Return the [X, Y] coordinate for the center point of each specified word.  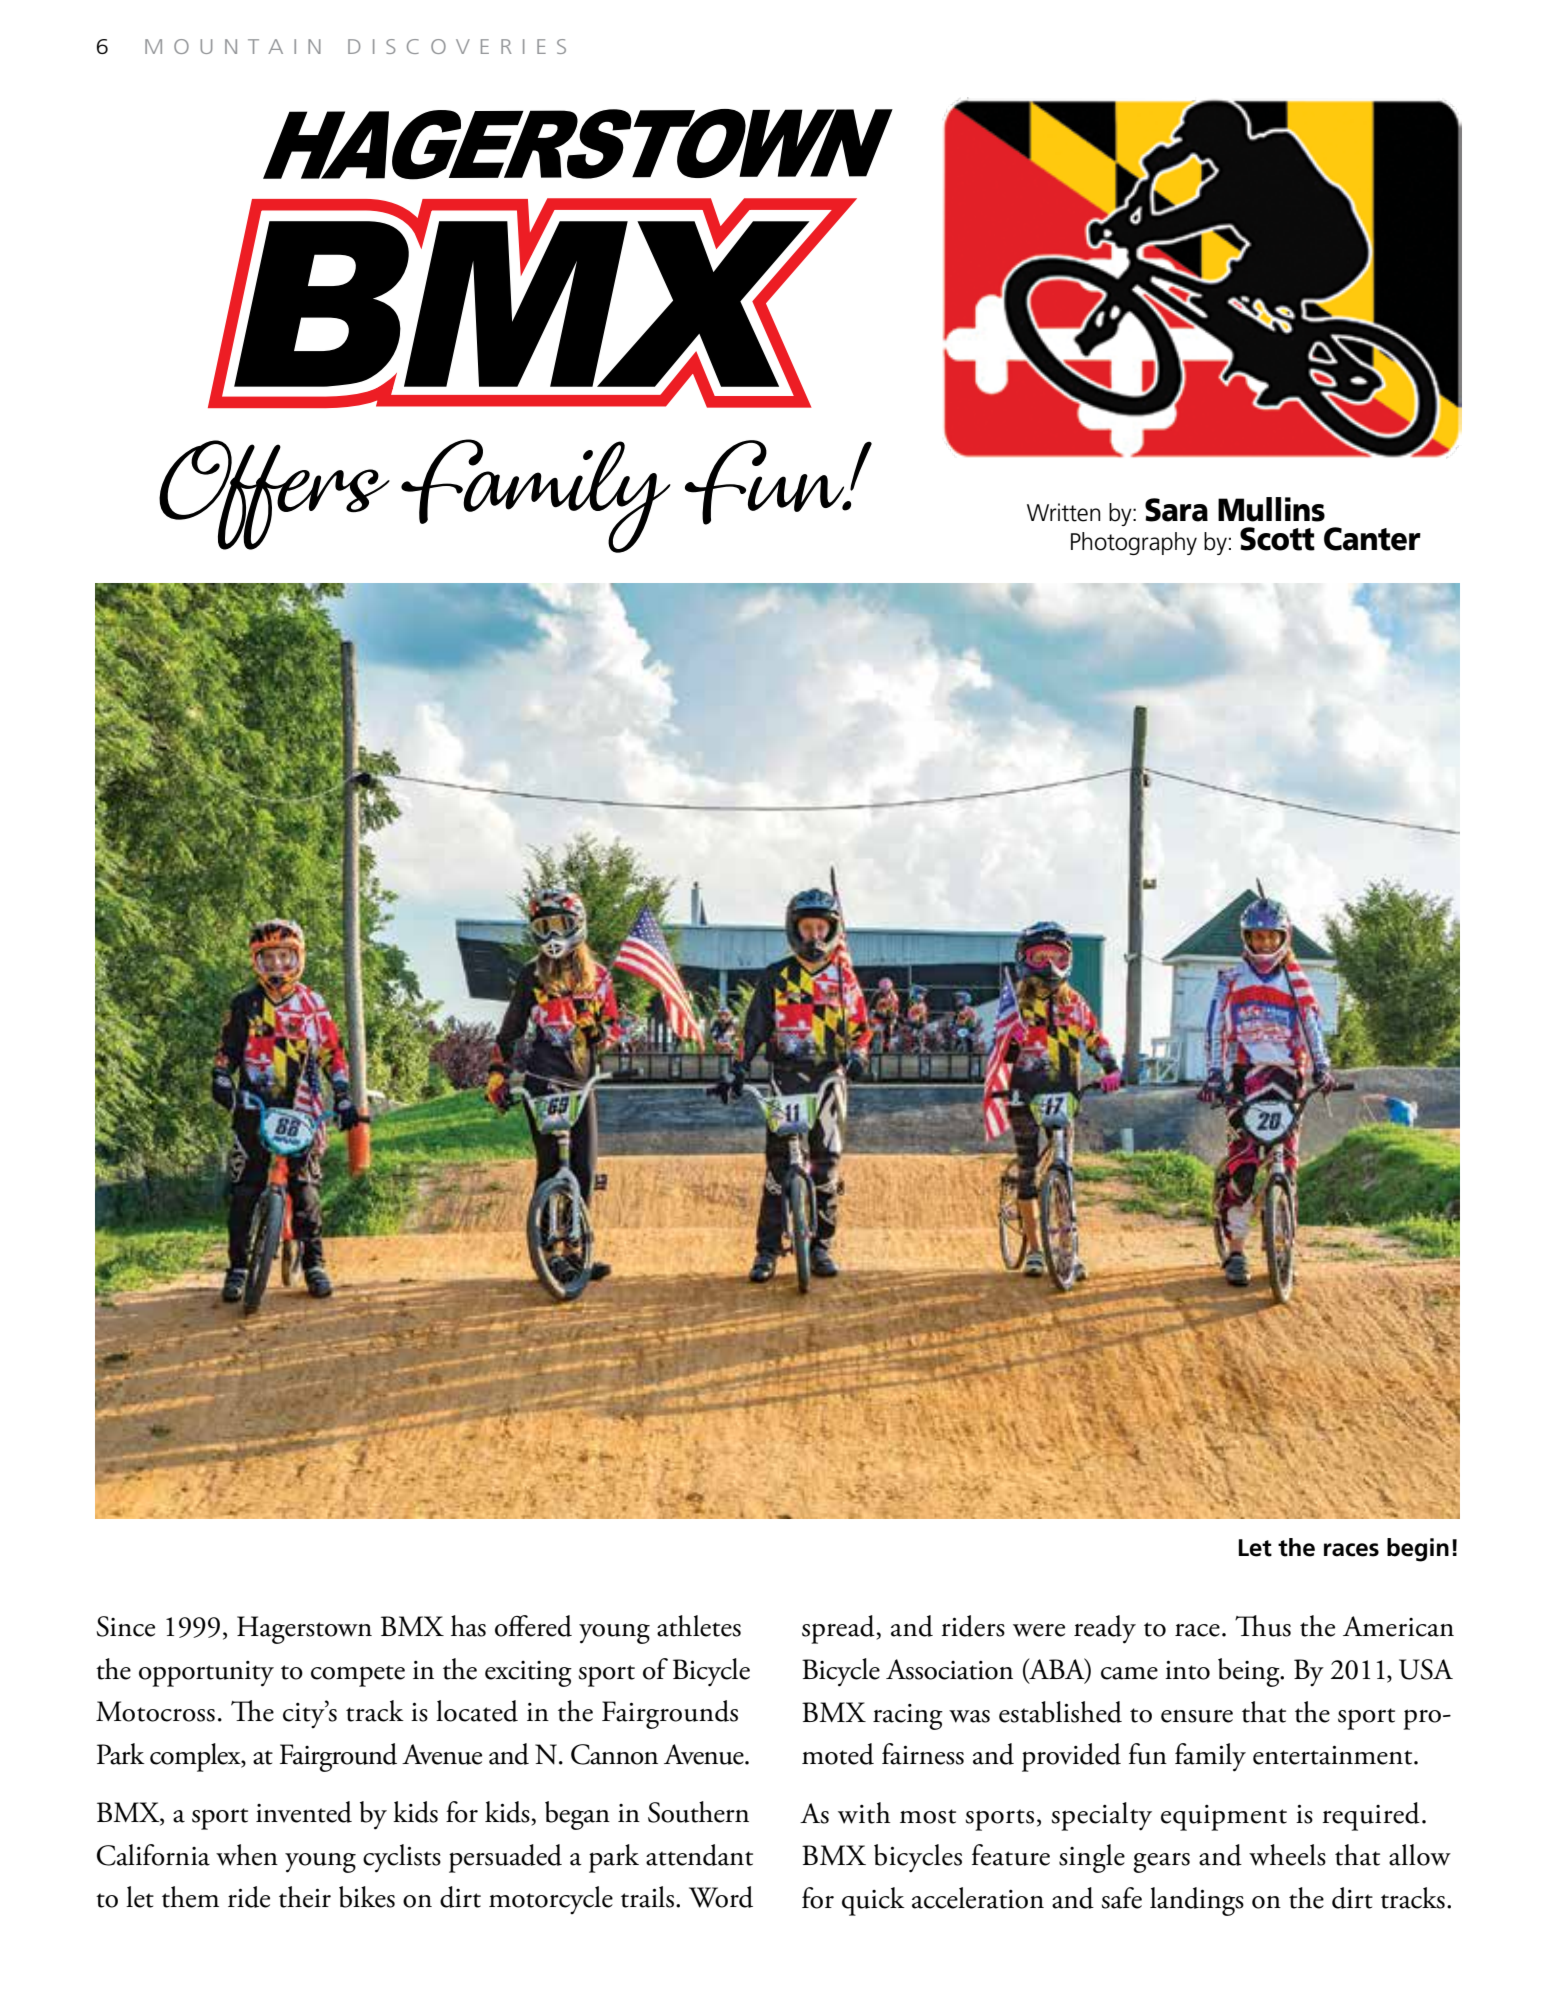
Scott [1277, 539]
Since [126, 1626]
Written [1064, 512]
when [247, 1855]
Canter [1372, 539]
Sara [1176, 510]
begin [1418, 1550]
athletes [699, 1626]
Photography [1134, 543]
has [468, 1626]
